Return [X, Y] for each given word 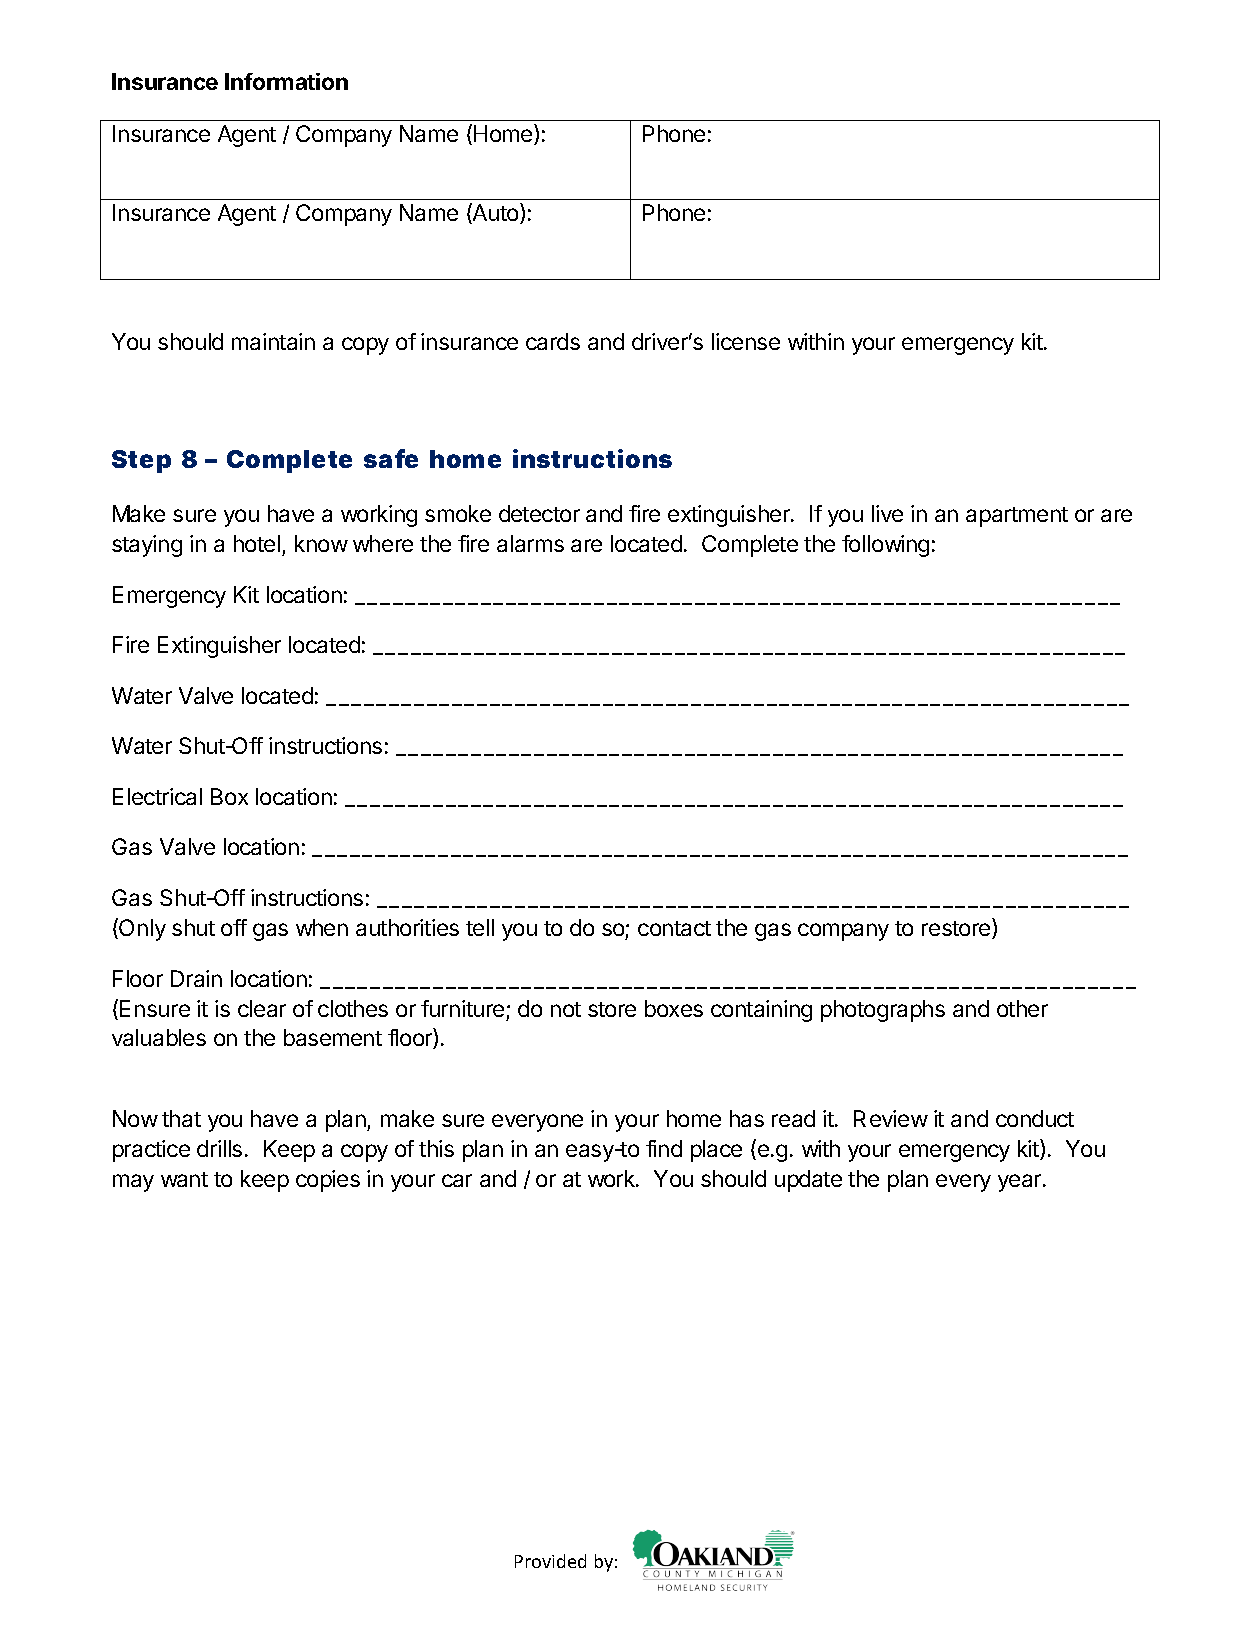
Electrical [157, 796]
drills [219, 1148]
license [746, 341]
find [664, 1148]
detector [539, 513]
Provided [550, 1561]
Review [891, 1118]
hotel [257, 543]
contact [674, 928]
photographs [883, 1011]
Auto [496, 213]
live [887, 513]
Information [286, 81]
